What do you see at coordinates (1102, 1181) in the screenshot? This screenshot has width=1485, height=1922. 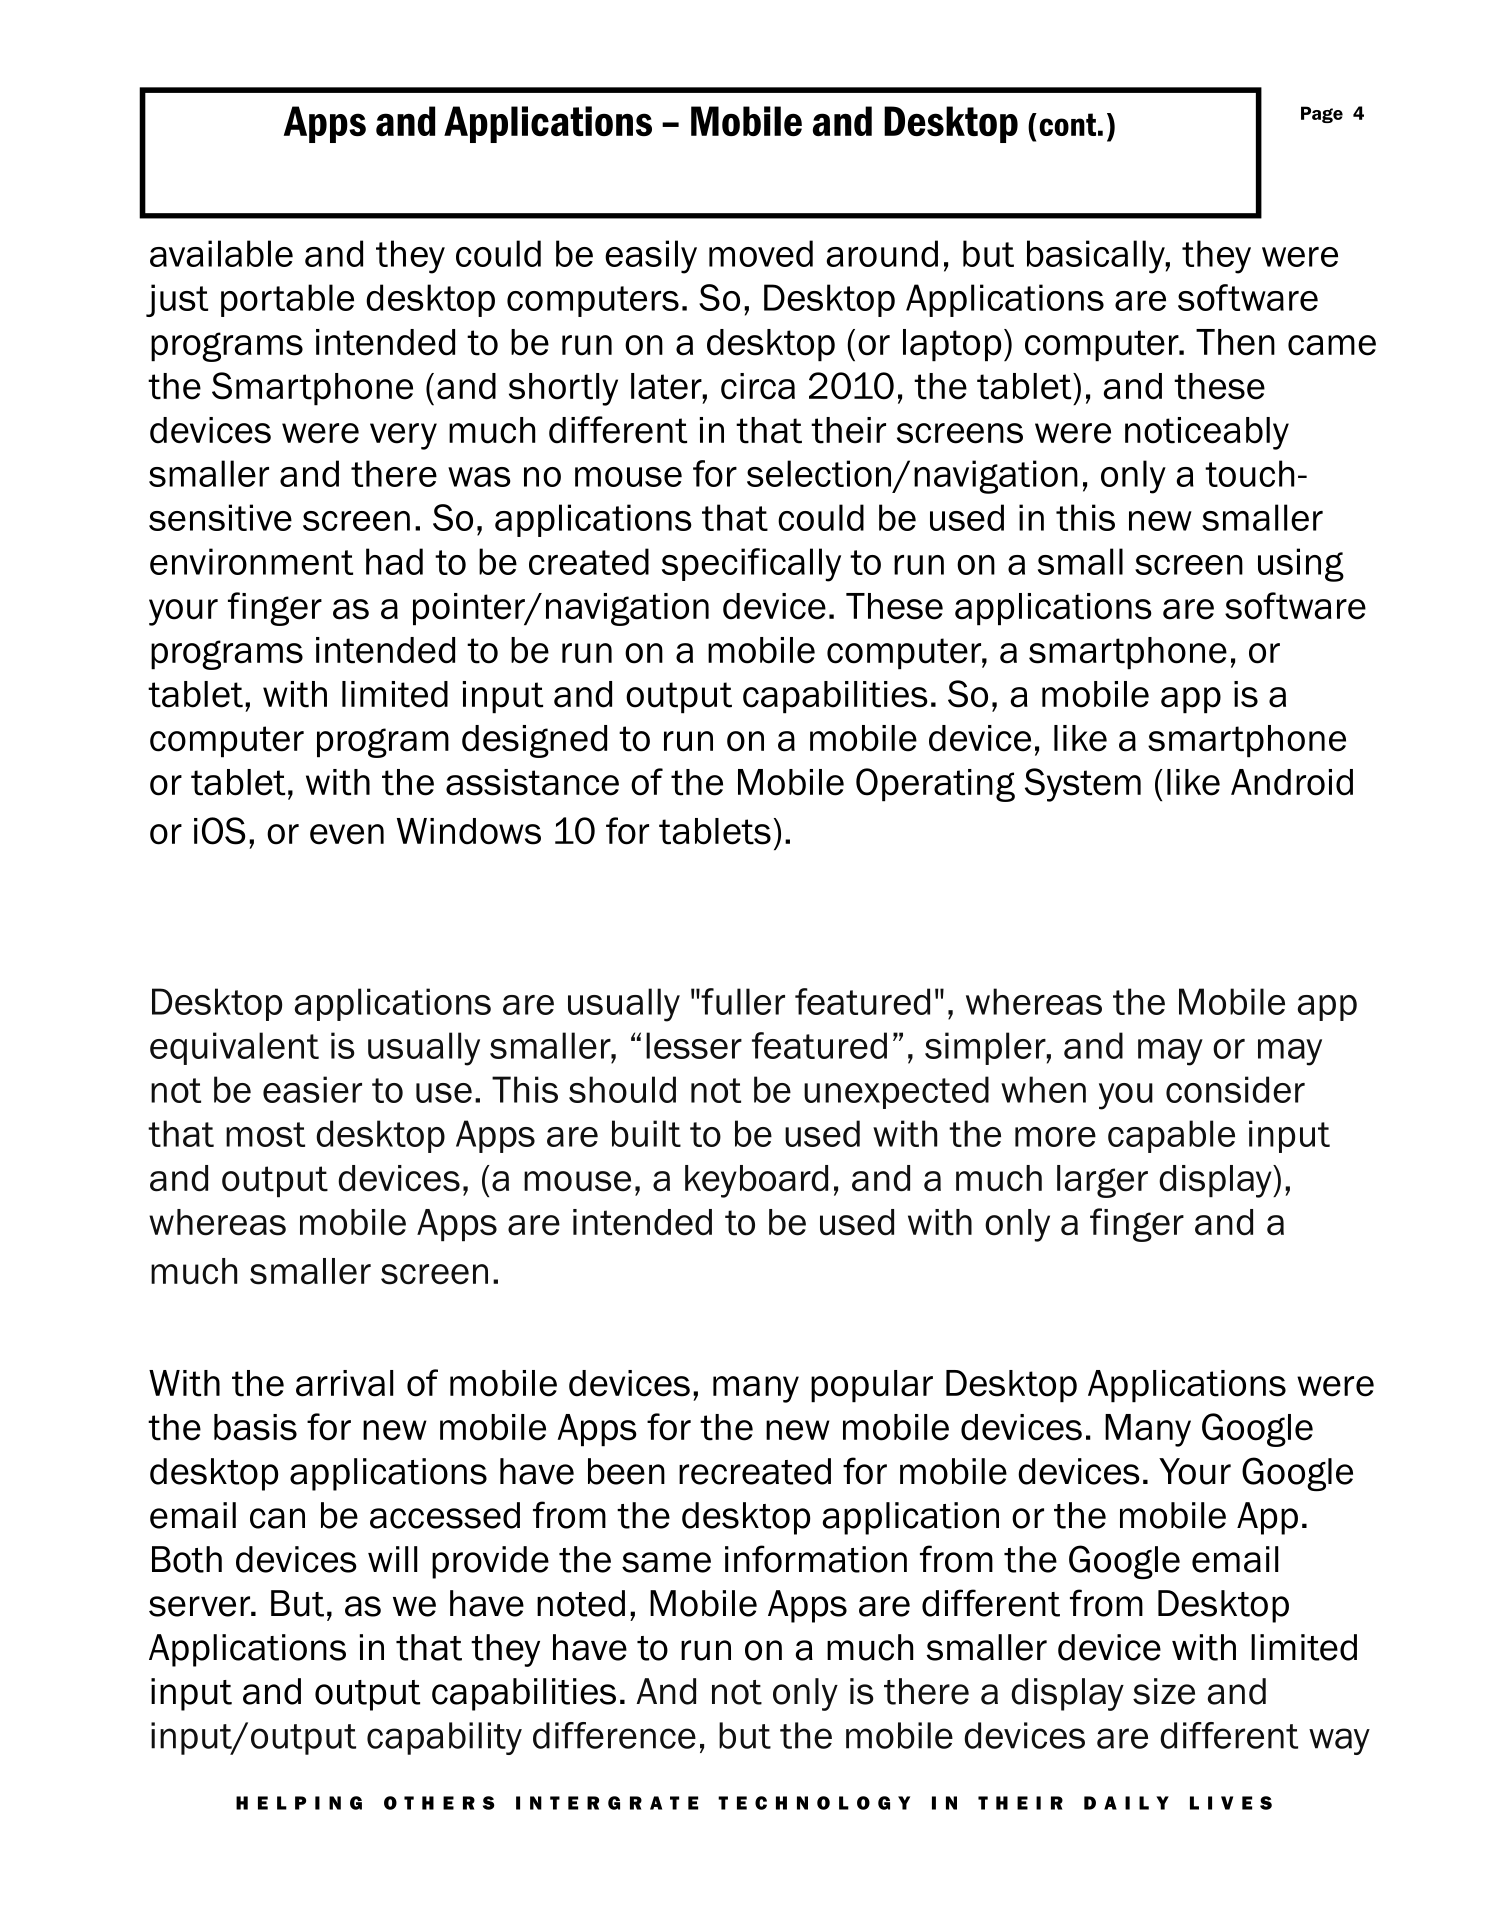 I see `larger` at bounding box center [1102, 1181].
